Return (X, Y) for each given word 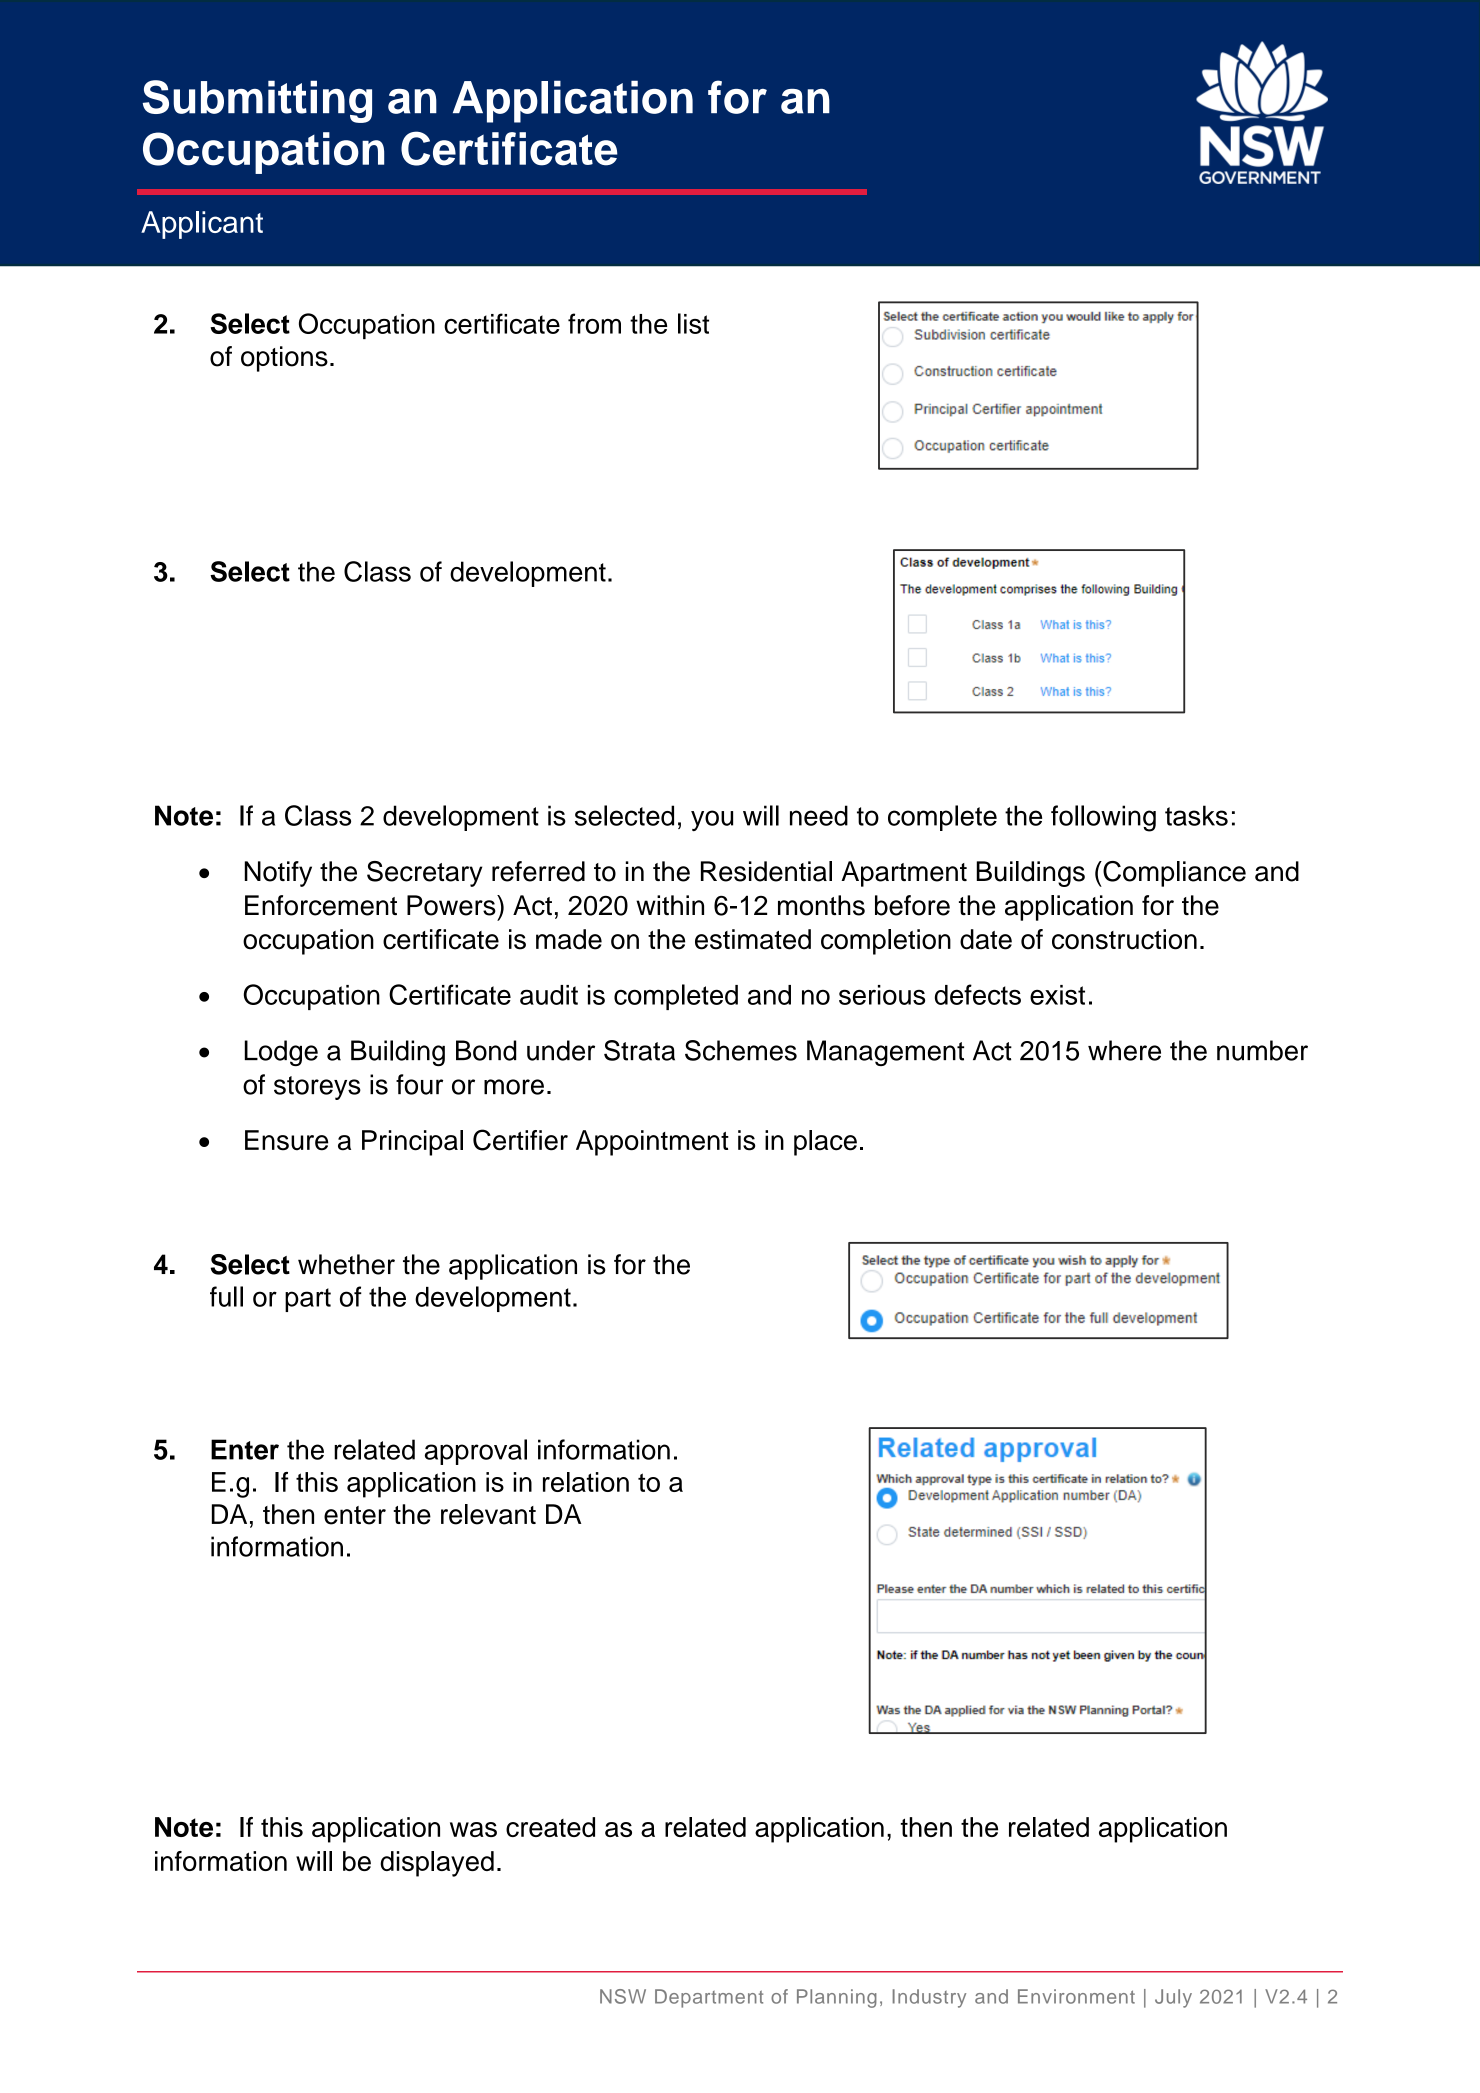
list (693, 323)
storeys (317, 1088)
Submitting (257, 101)
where (1124, 1050)
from (594, 323)
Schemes (741, 1050)
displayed (437, 1864)
